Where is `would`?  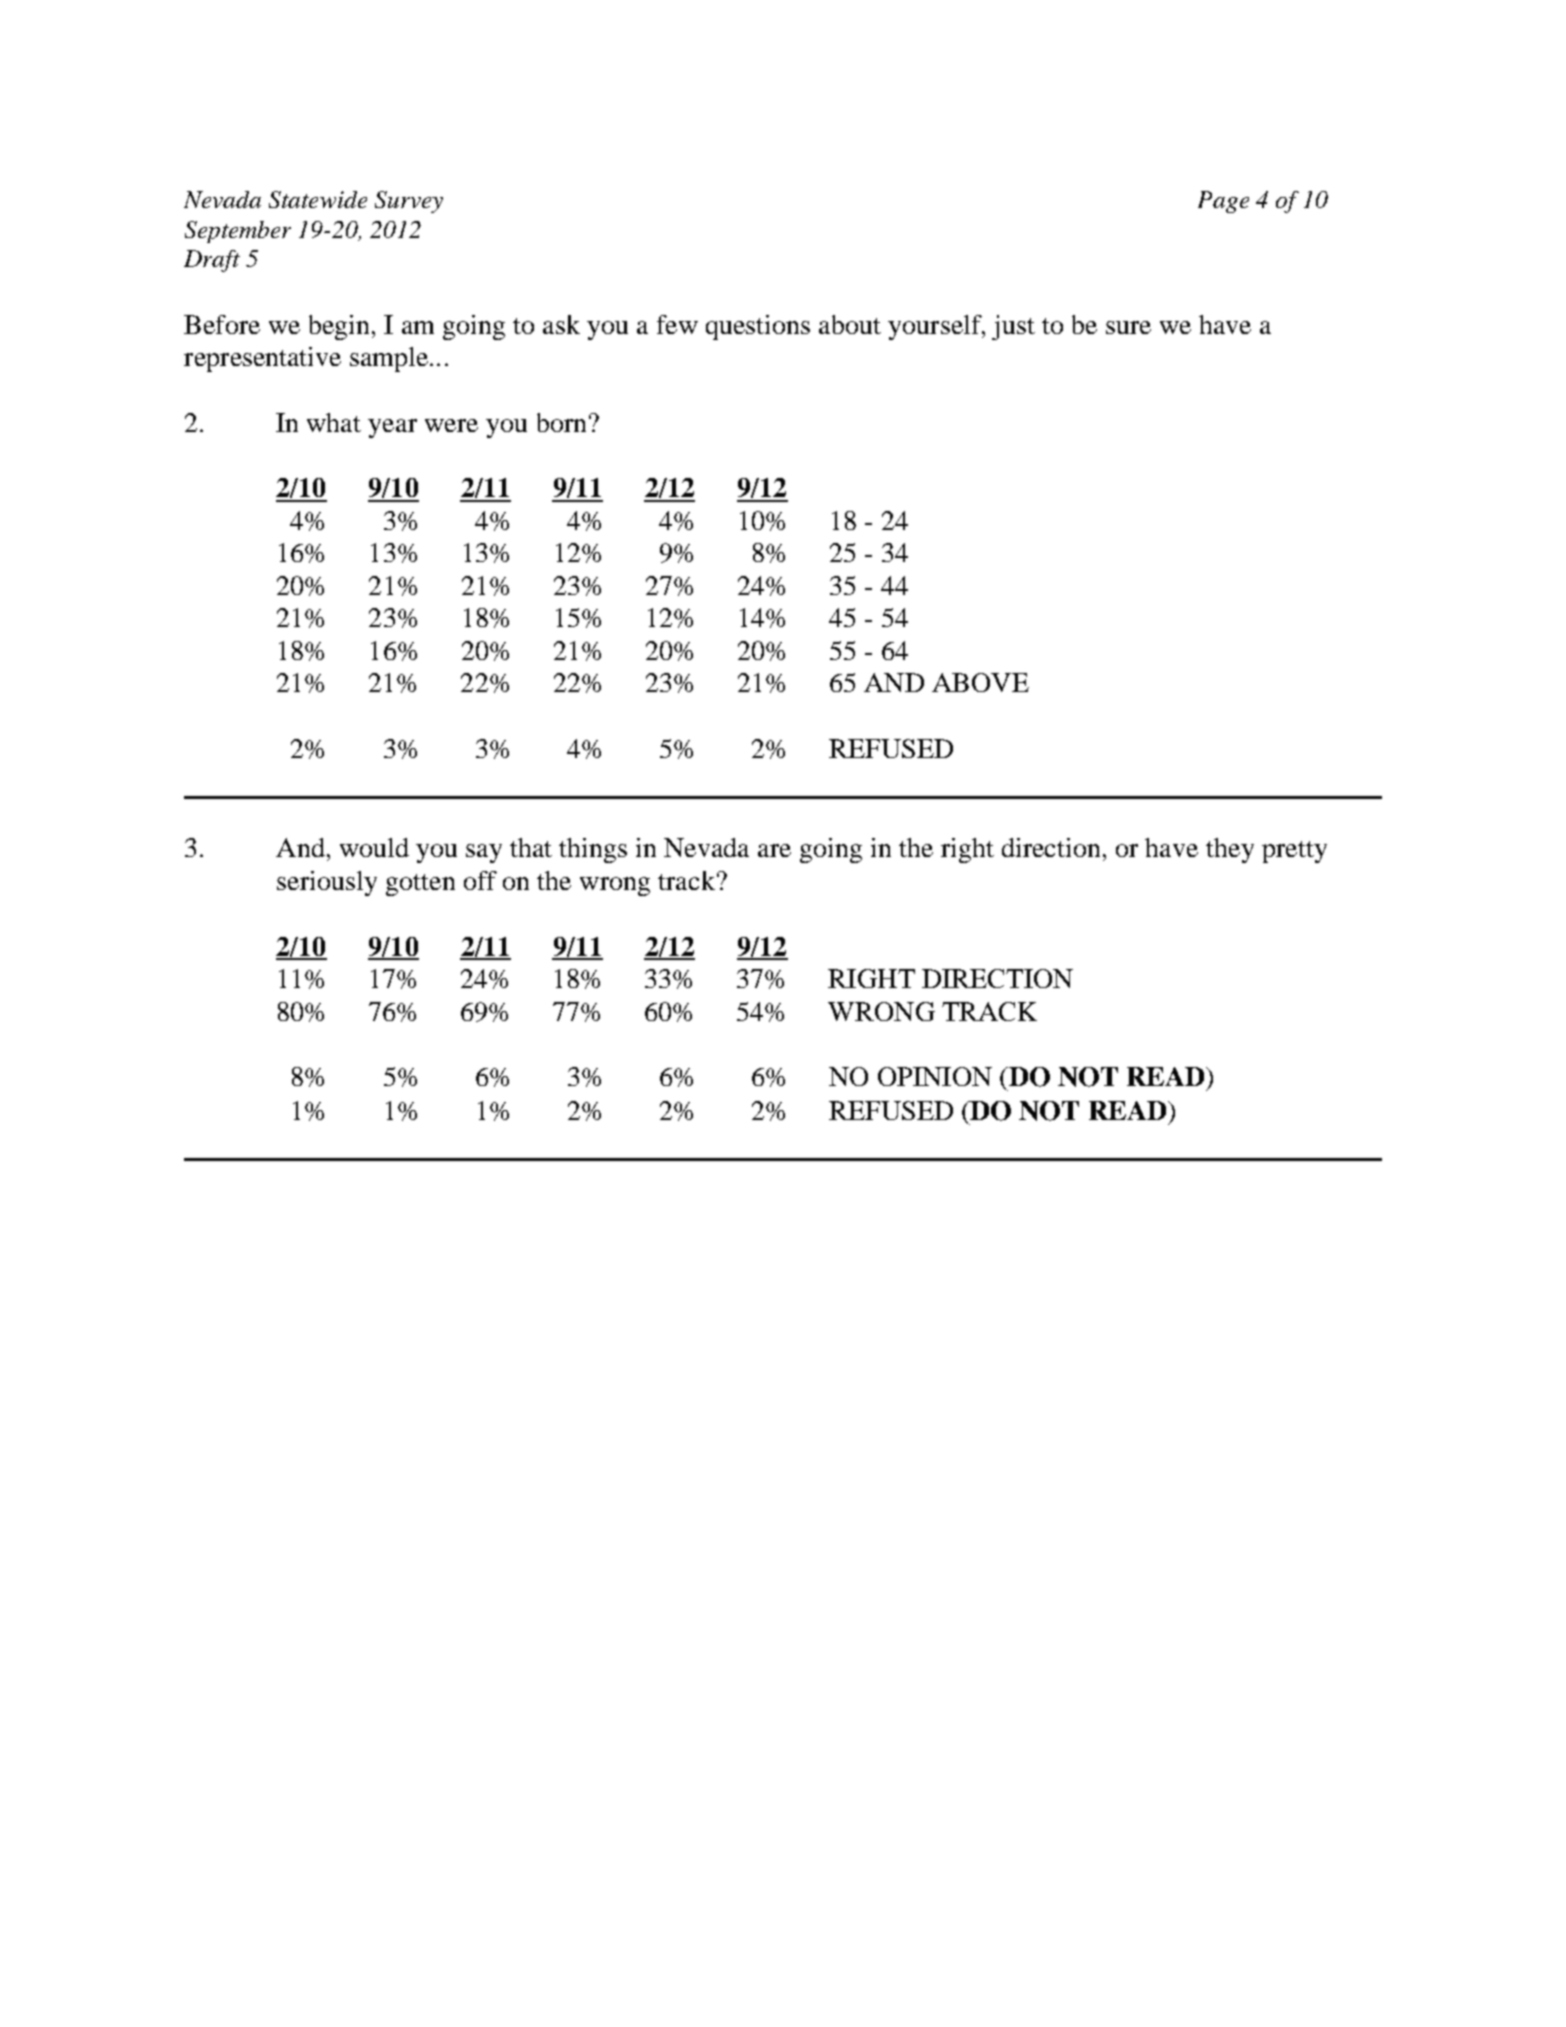 would is located at coordinates (374, 847).
